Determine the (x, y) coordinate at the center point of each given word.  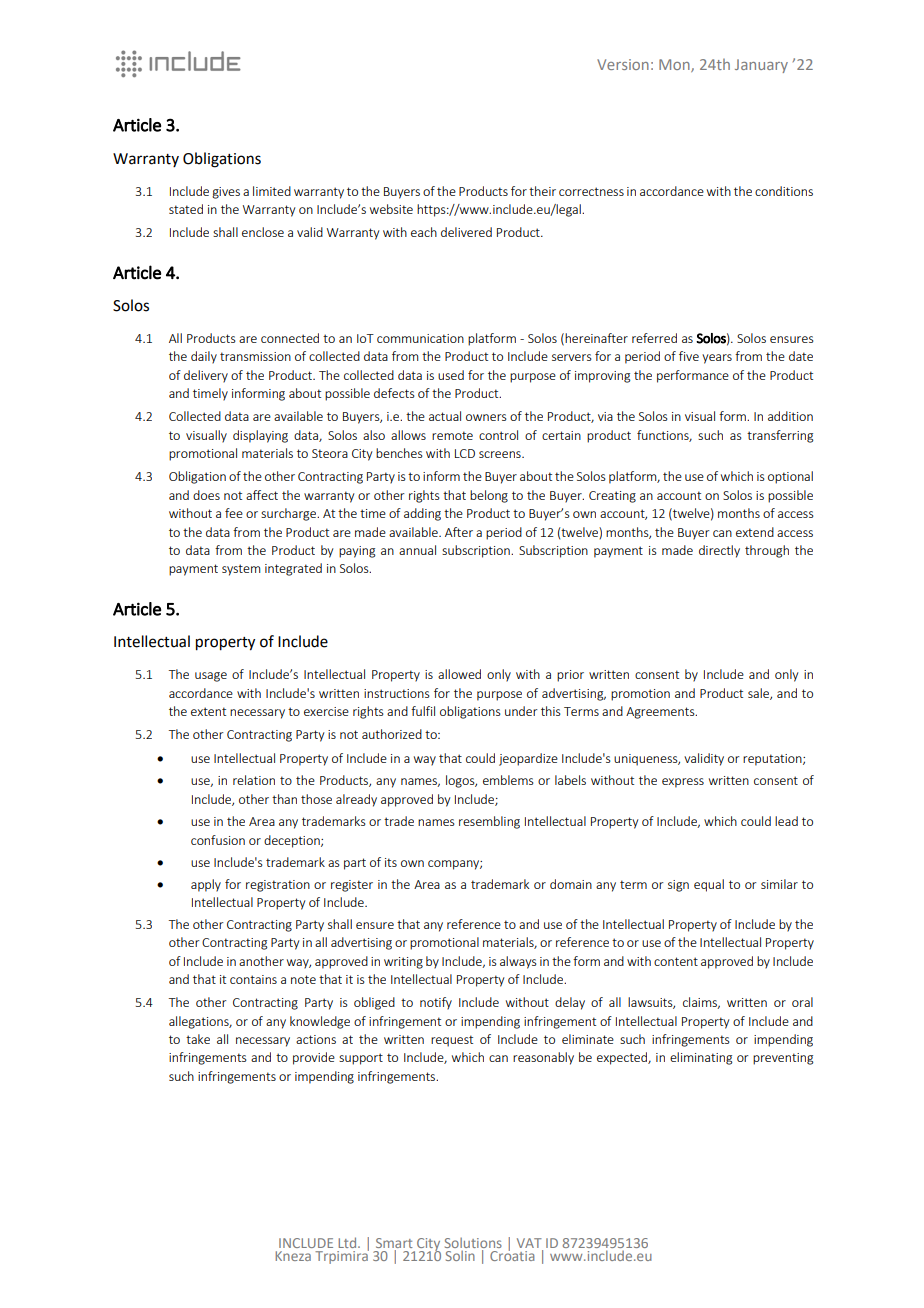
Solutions (473, 1244)
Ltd (348, 1242)
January (761, 66)
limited (272, 191)
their (542, 191)
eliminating (701, 1058)
